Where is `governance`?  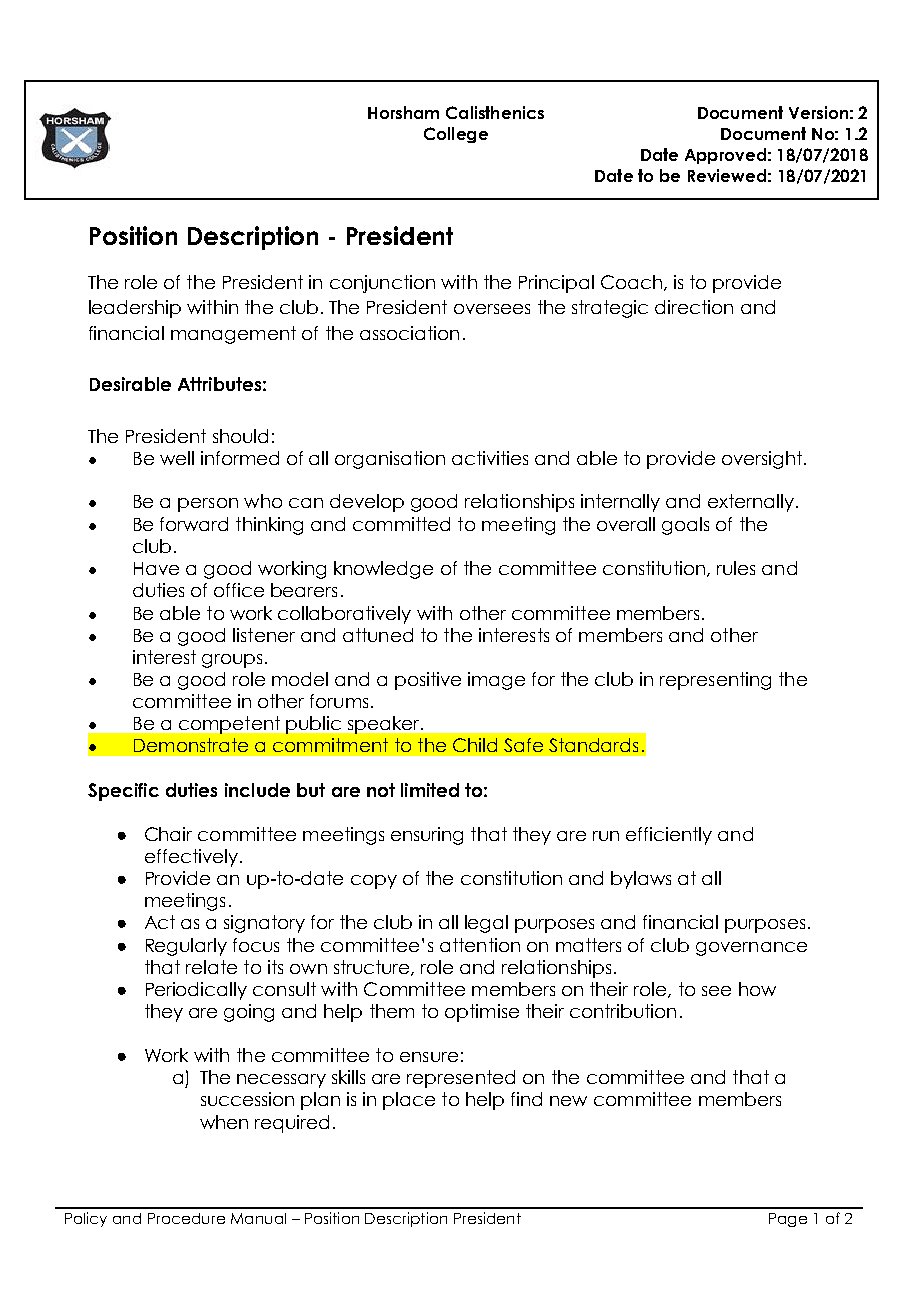 governance is located at coordinates (751, 949).
